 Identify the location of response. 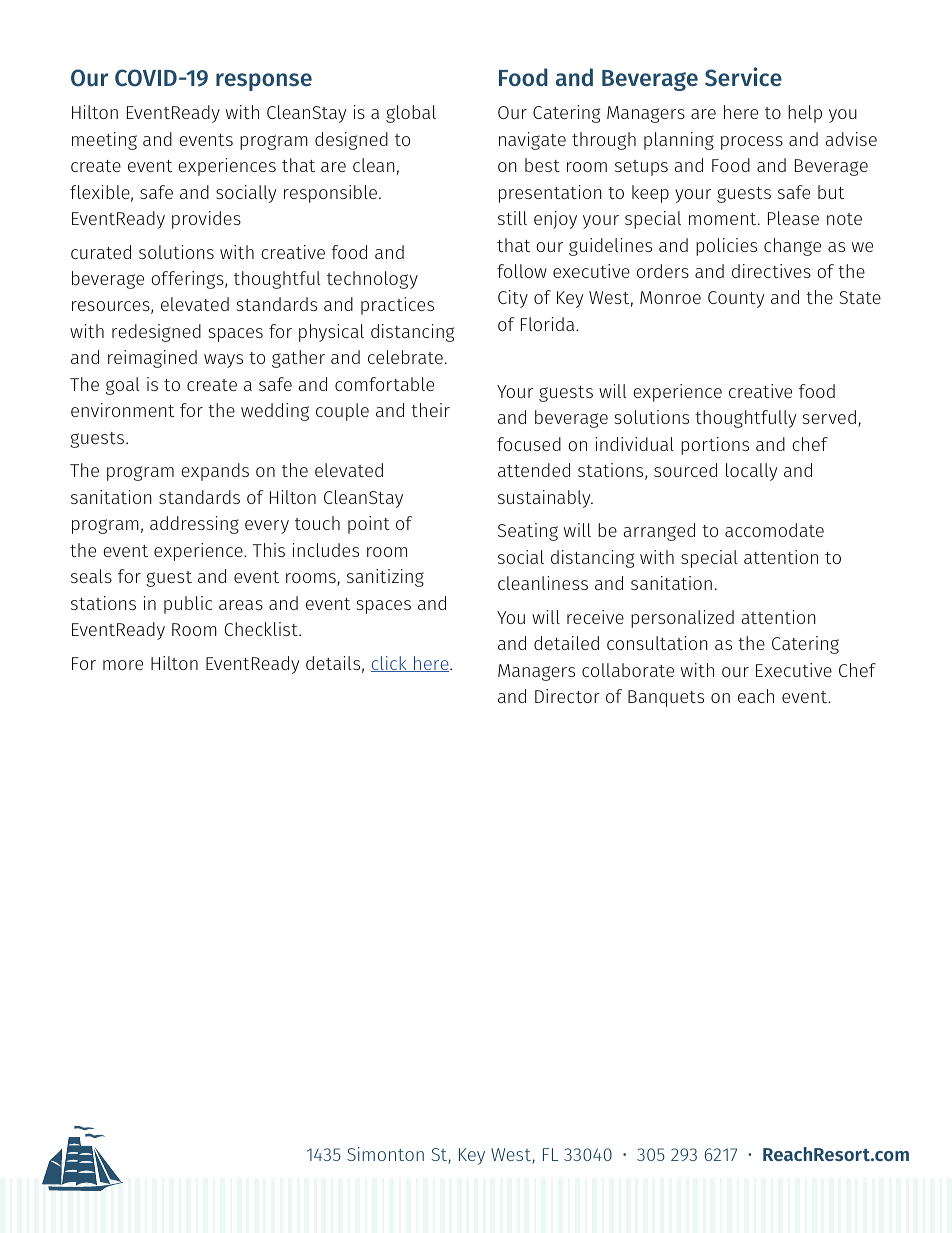
(264, 82).
